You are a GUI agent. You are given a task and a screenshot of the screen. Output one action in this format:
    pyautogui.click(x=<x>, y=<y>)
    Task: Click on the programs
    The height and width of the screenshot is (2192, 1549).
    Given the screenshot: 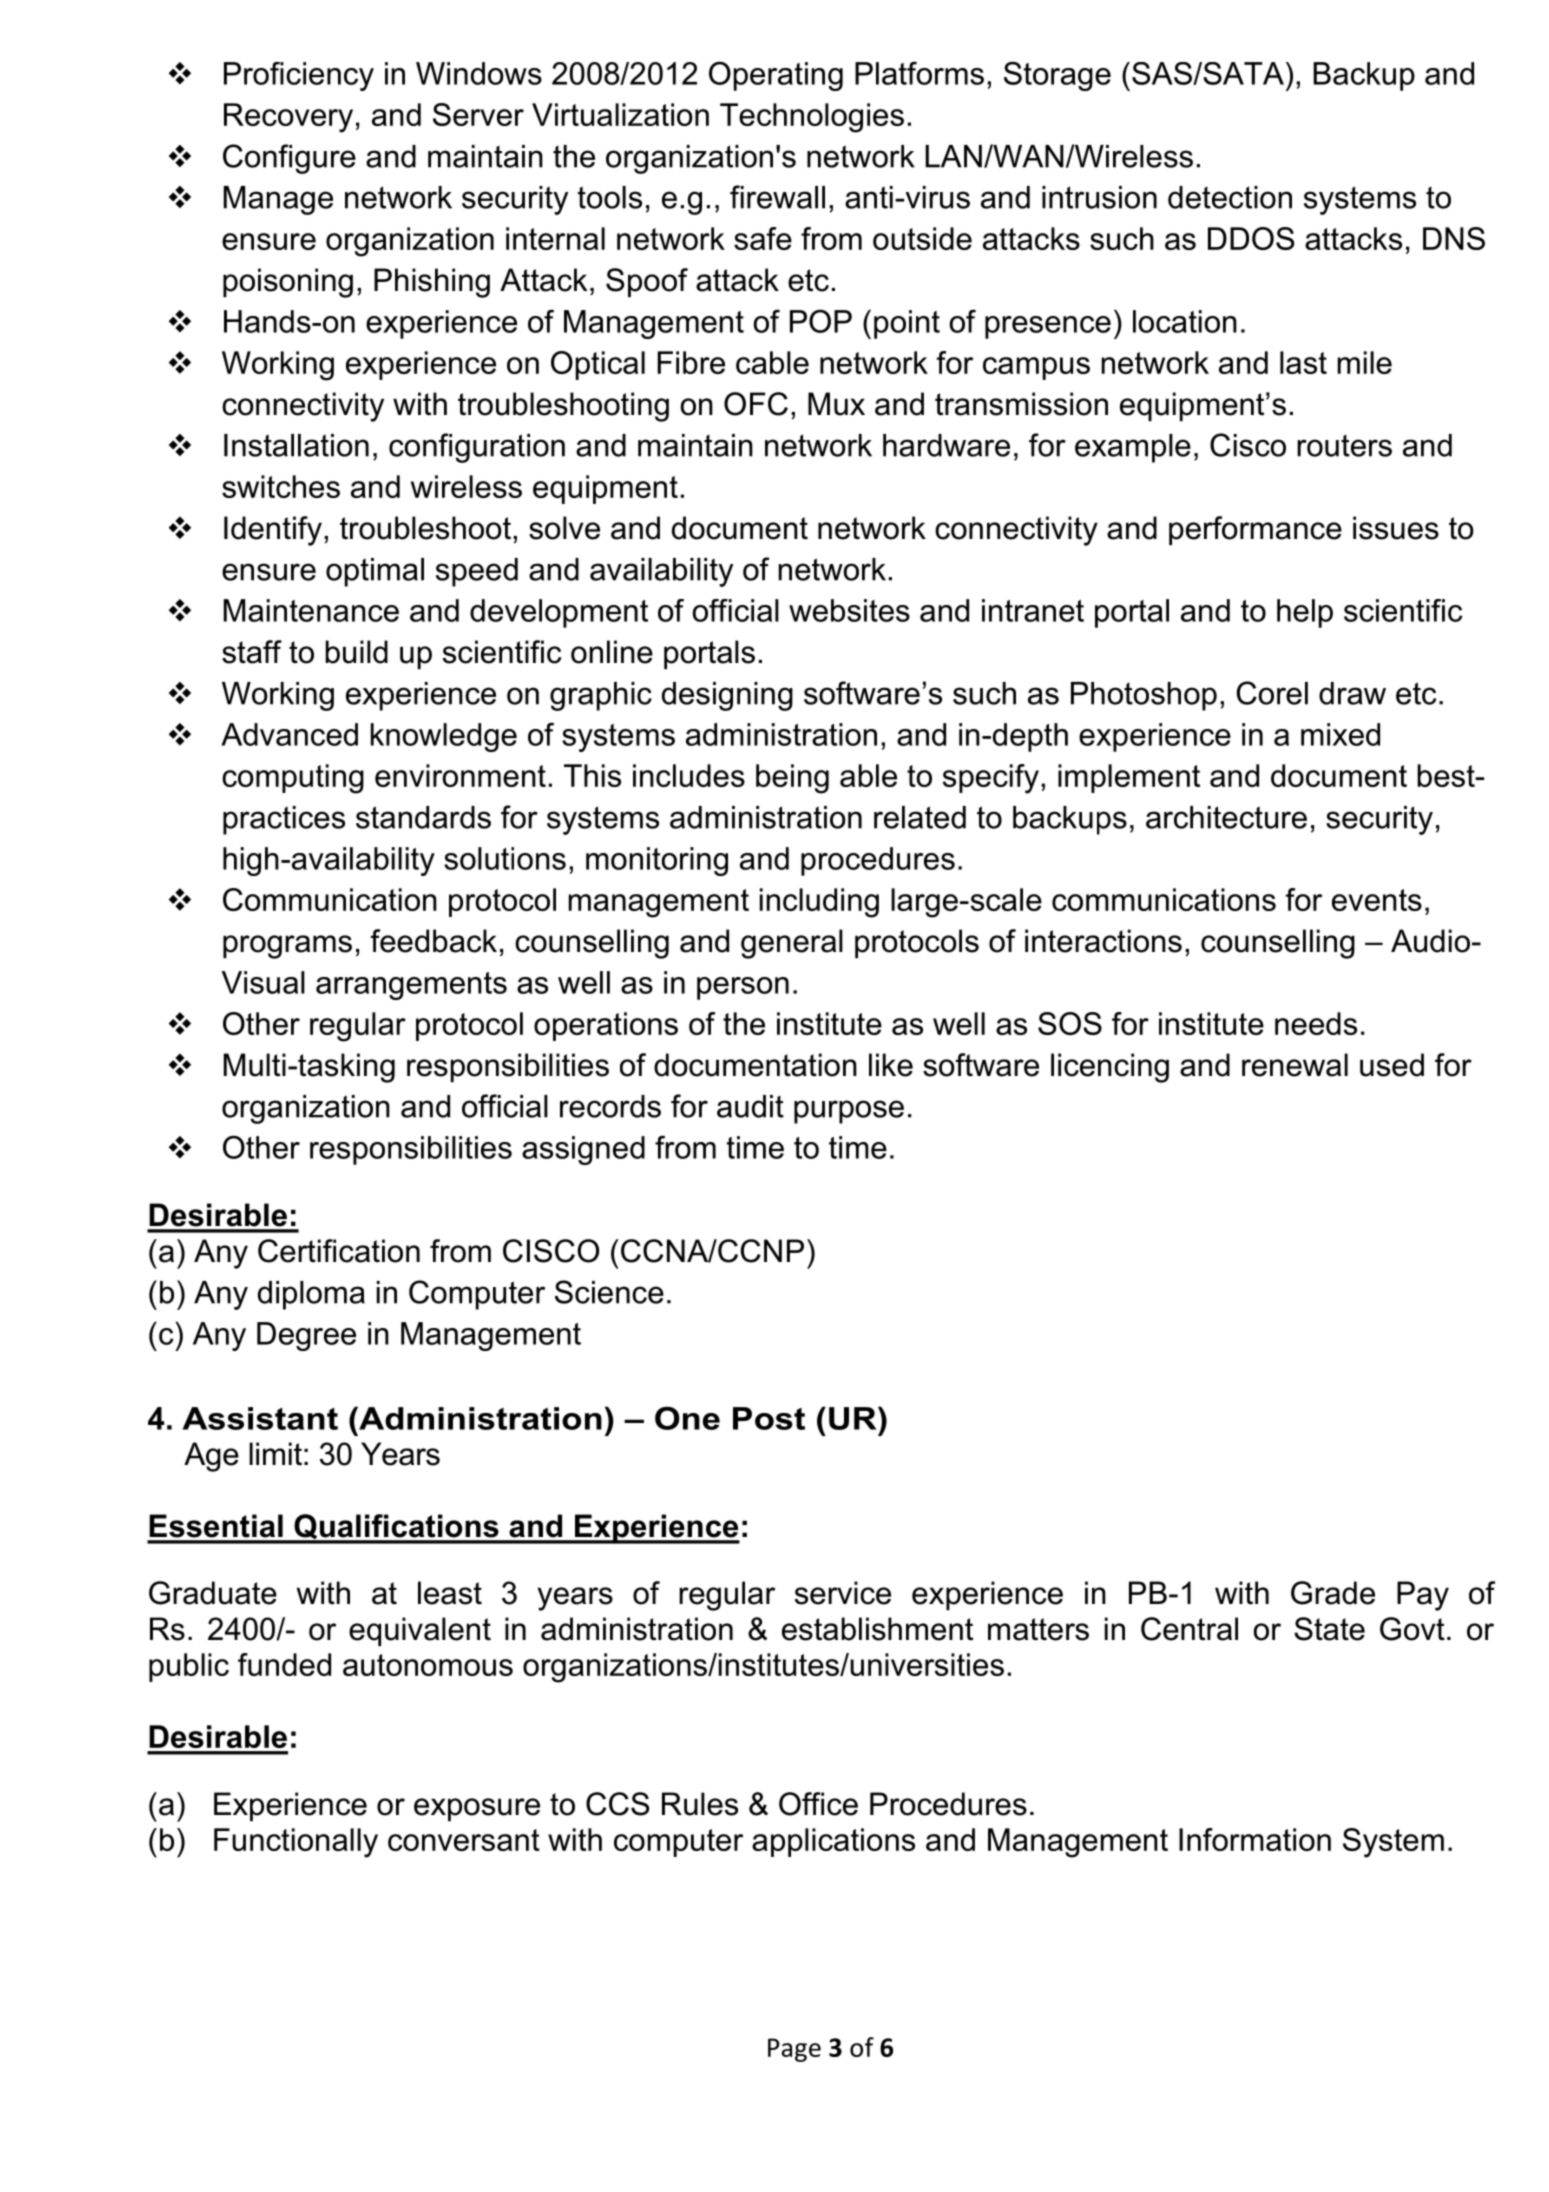 What is the action you would take?
    pyautogui.click(x=287, y=947)
